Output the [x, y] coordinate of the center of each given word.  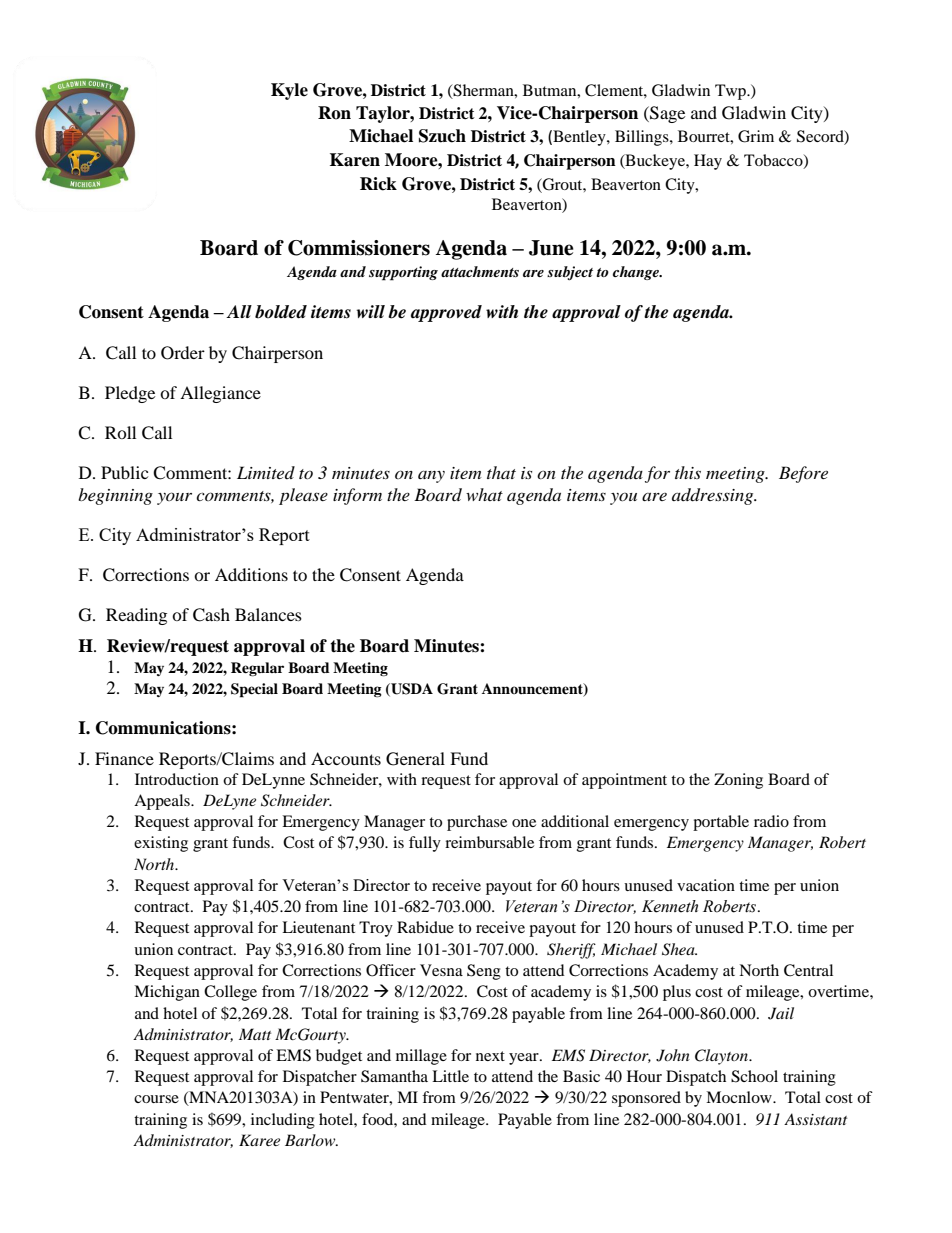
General [415, 759]
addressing [714, 496]
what [484, 494]
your [174, 498]
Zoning [738, 781]
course [156, 1099]
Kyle [289, 91]
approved [446, 313]
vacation [706, 885]
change [637, 273]
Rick [378, 184]
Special [254, 690]
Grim [756, 136]
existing [161, 844]
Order [183, 353]
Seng [484, 972]
